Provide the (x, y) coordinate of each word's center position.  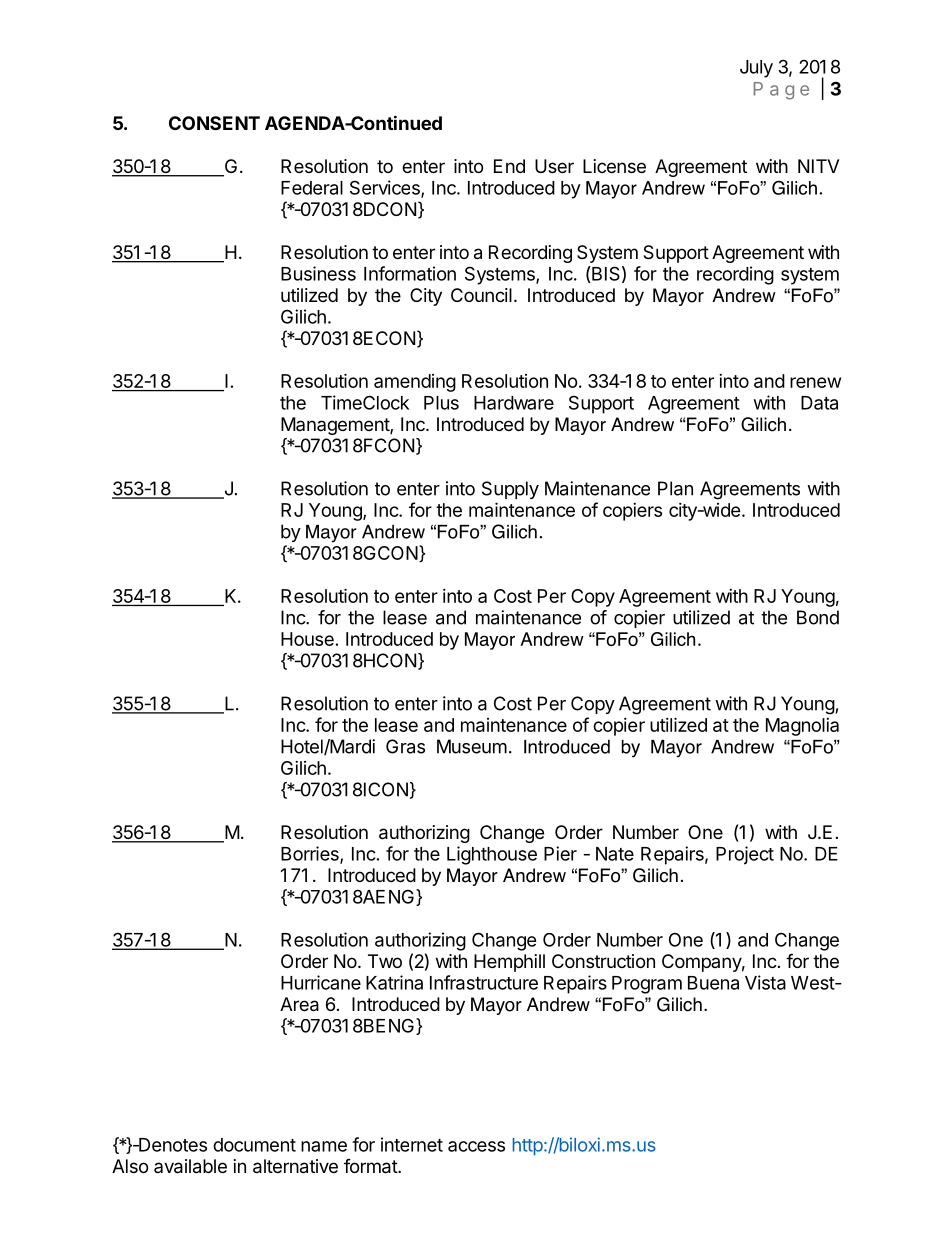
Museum (472, 746)
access (476, 1146)
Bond (818, 617)
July (756, 69)
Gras (405, 746)
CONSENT (214, 123)
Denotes (172, 1145)
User (554, 166)
